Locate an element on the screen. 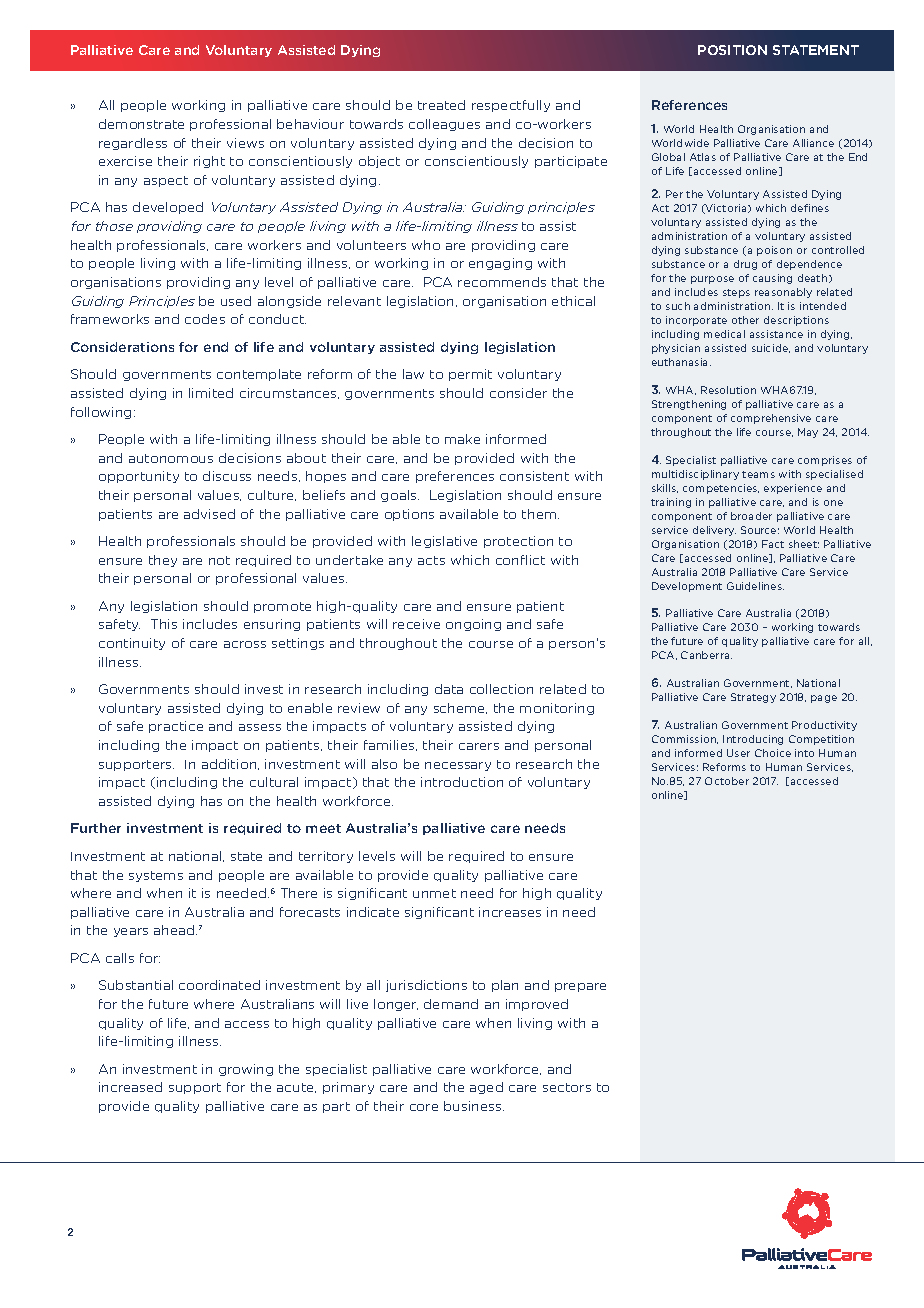  increased is located at coordinates (130, 1087).
